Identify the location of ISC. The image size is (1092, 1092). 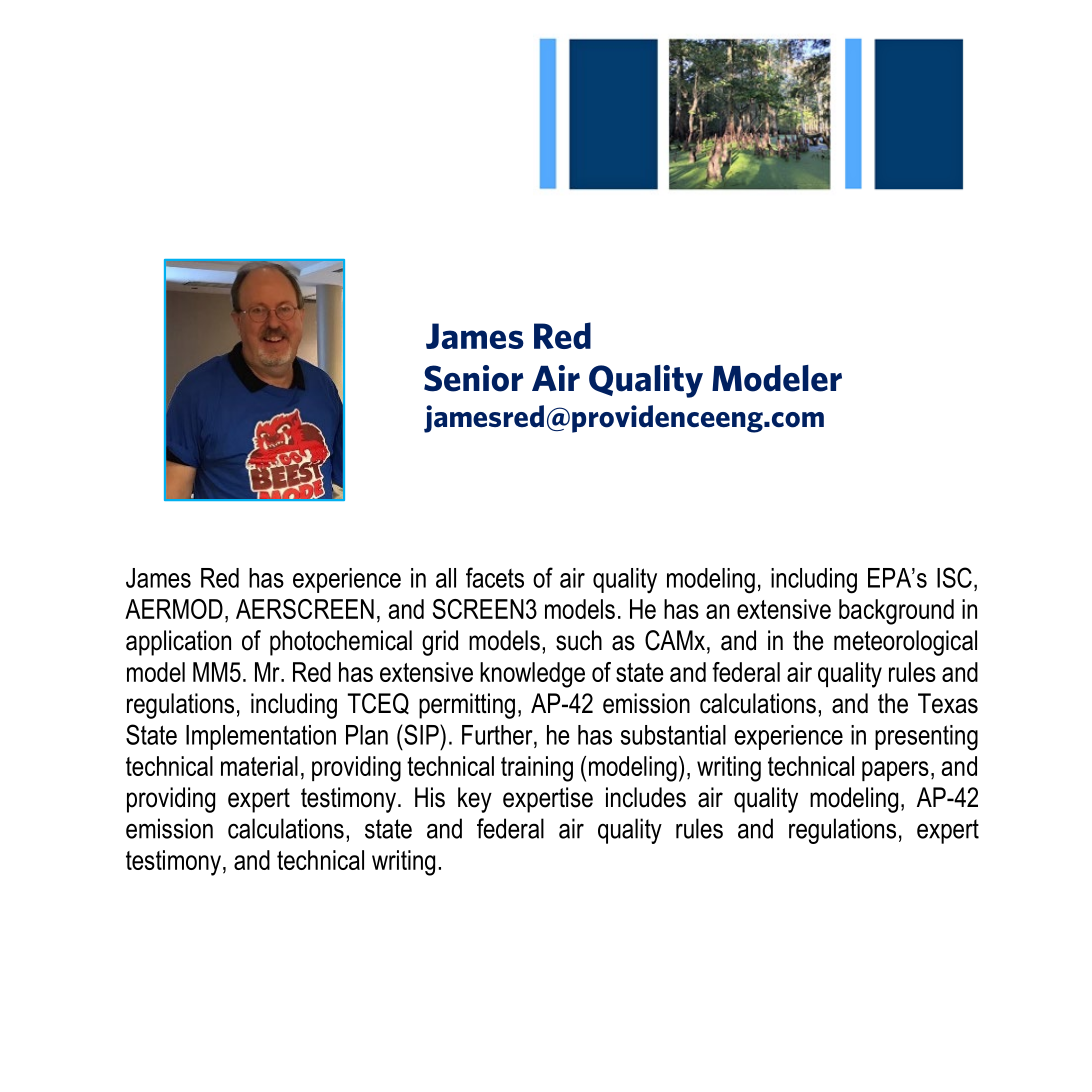
(954, 577).
